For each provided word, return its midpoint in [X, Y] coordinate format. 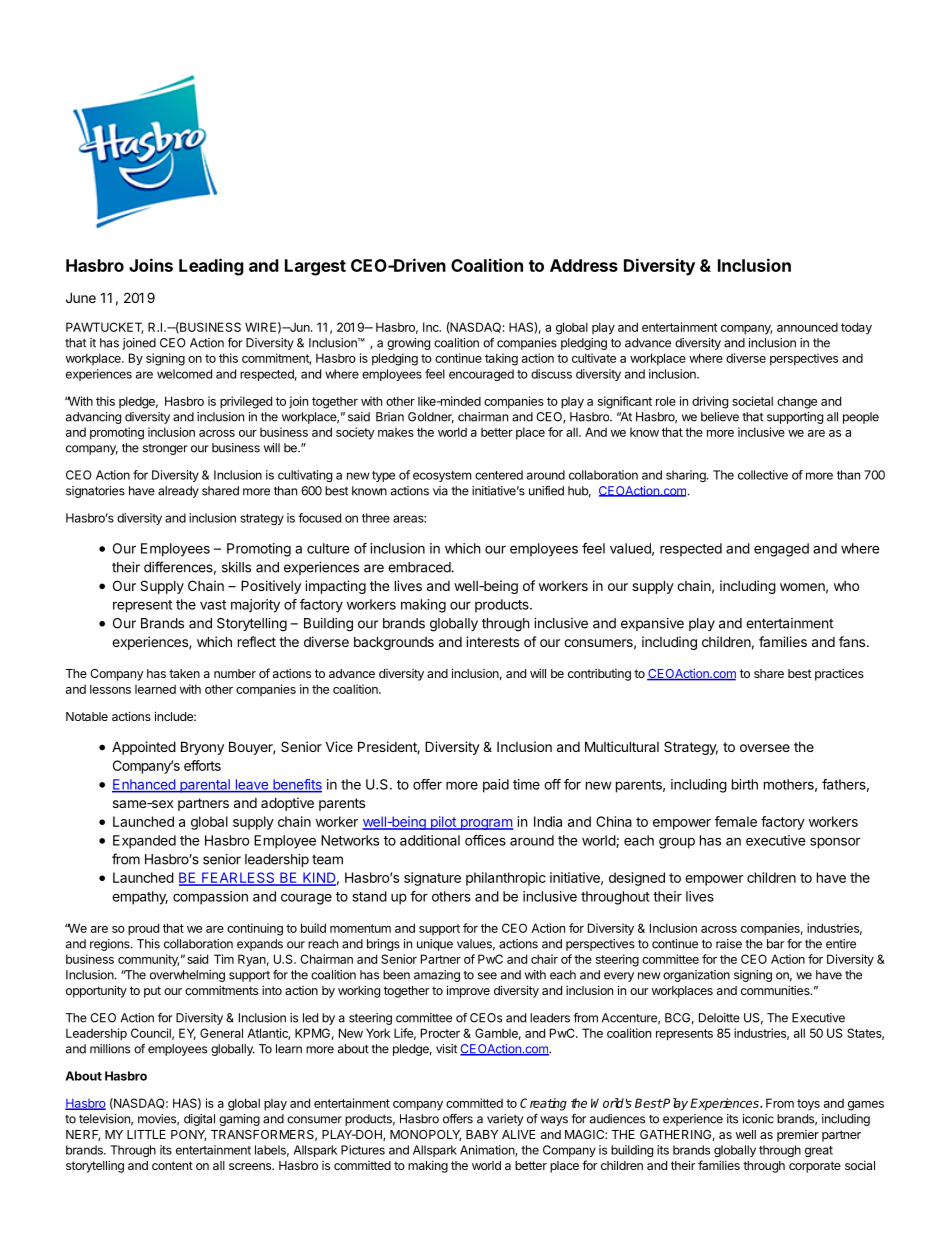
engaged [781, 550]
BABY [482, 1134]
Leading [211, 267]
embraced [419, 567]
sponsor [835, 843]
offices [485, 840]
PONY [188, 1135]
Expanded [144, 842]
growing [408, 344]
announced [807, 327]
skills [236, 567]
